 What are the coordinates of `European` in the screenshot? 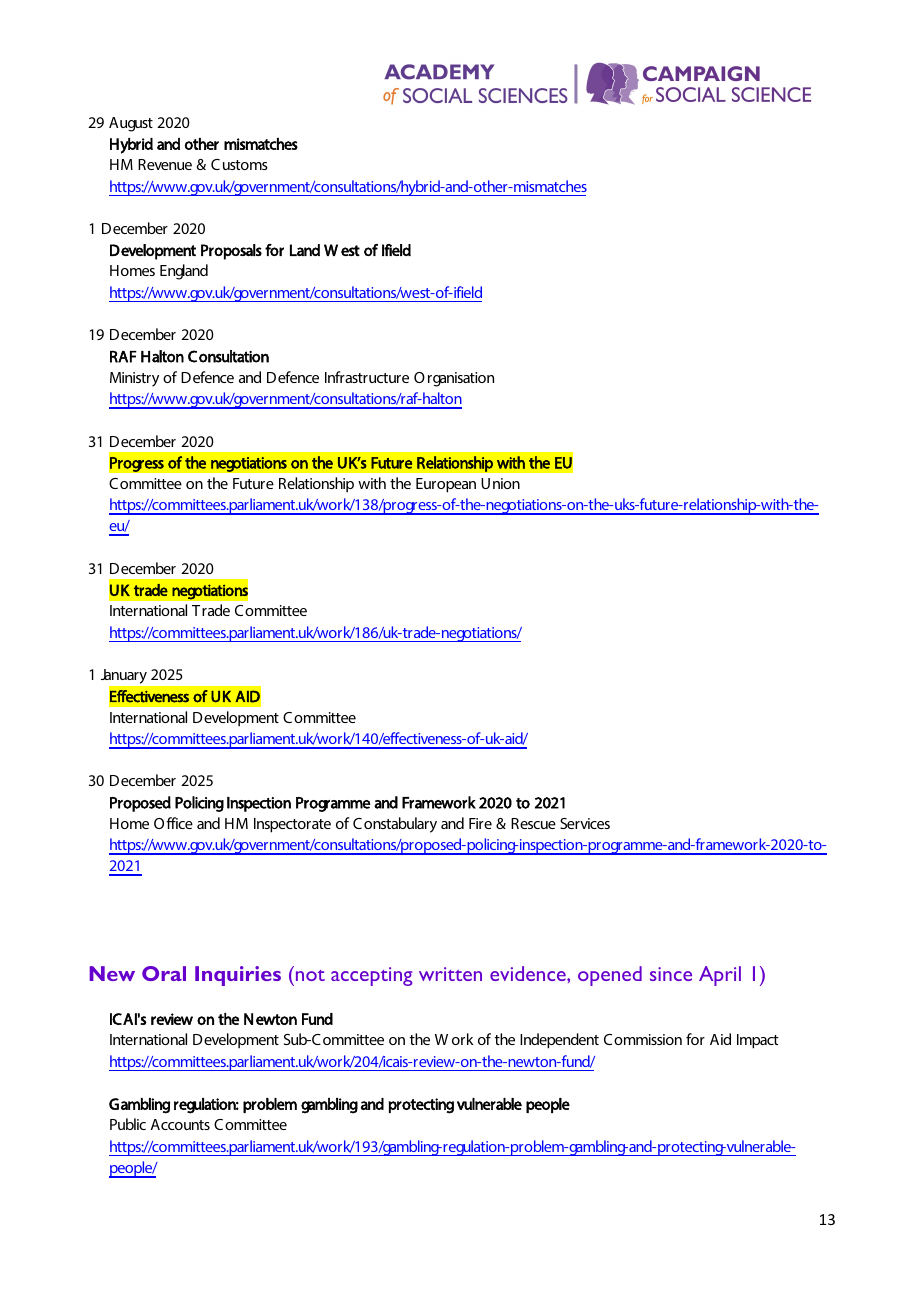 It's located at (446, 485).
